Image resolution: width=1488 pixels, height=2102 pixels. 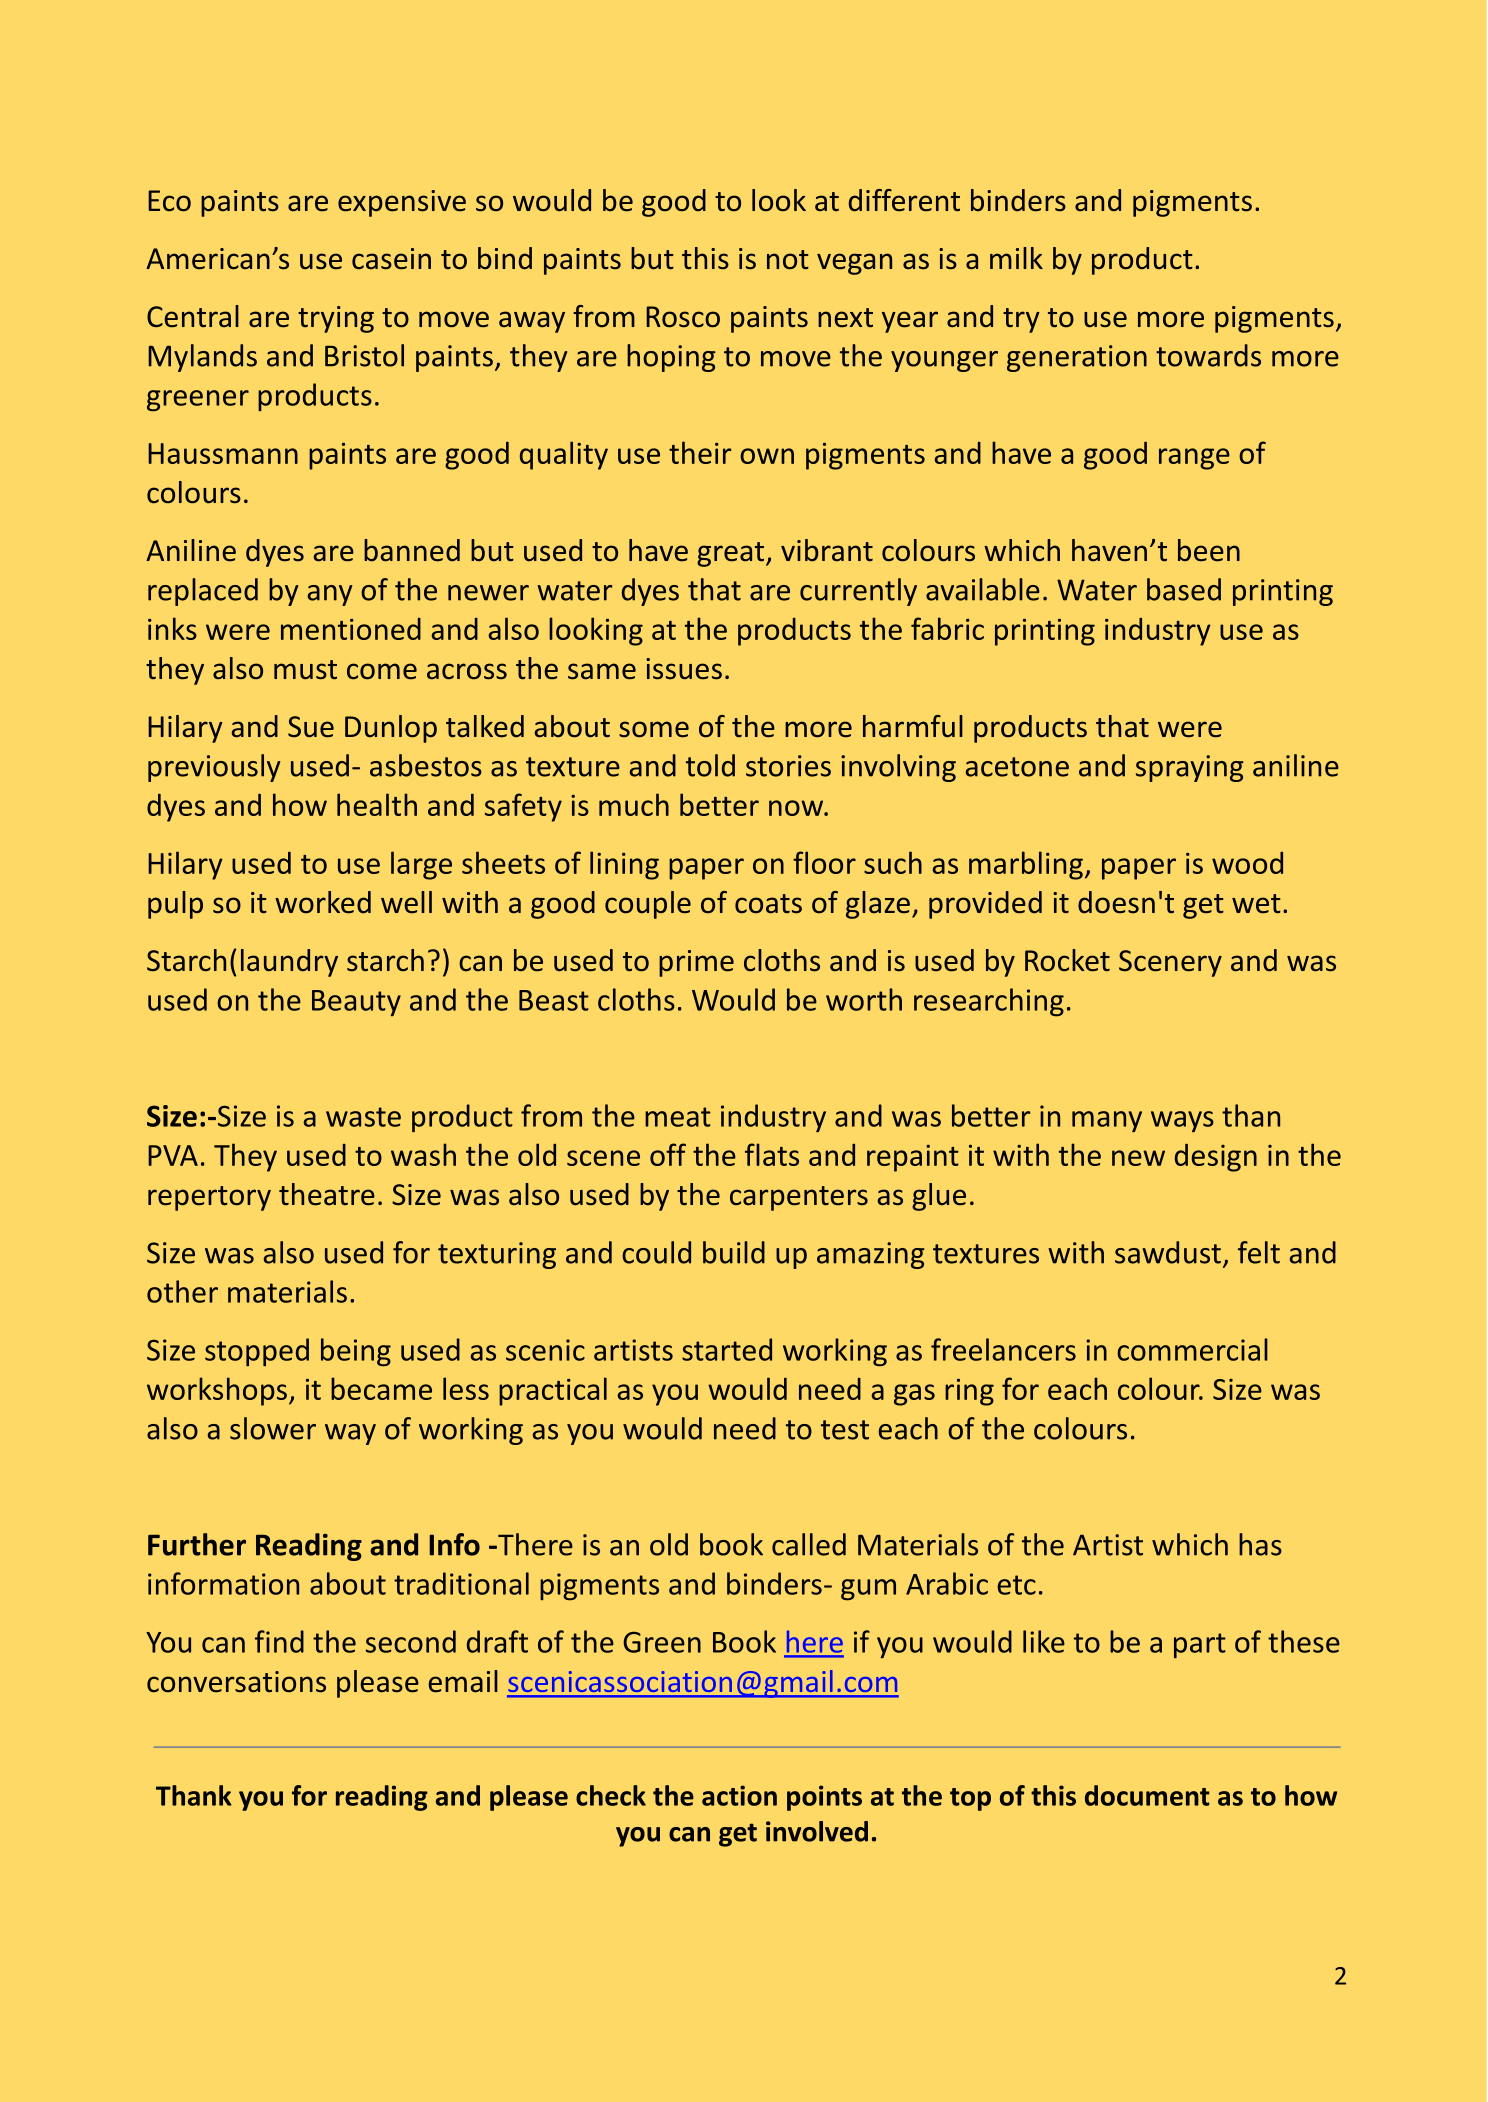 I want to click on not, so click(x=788, y=260).
